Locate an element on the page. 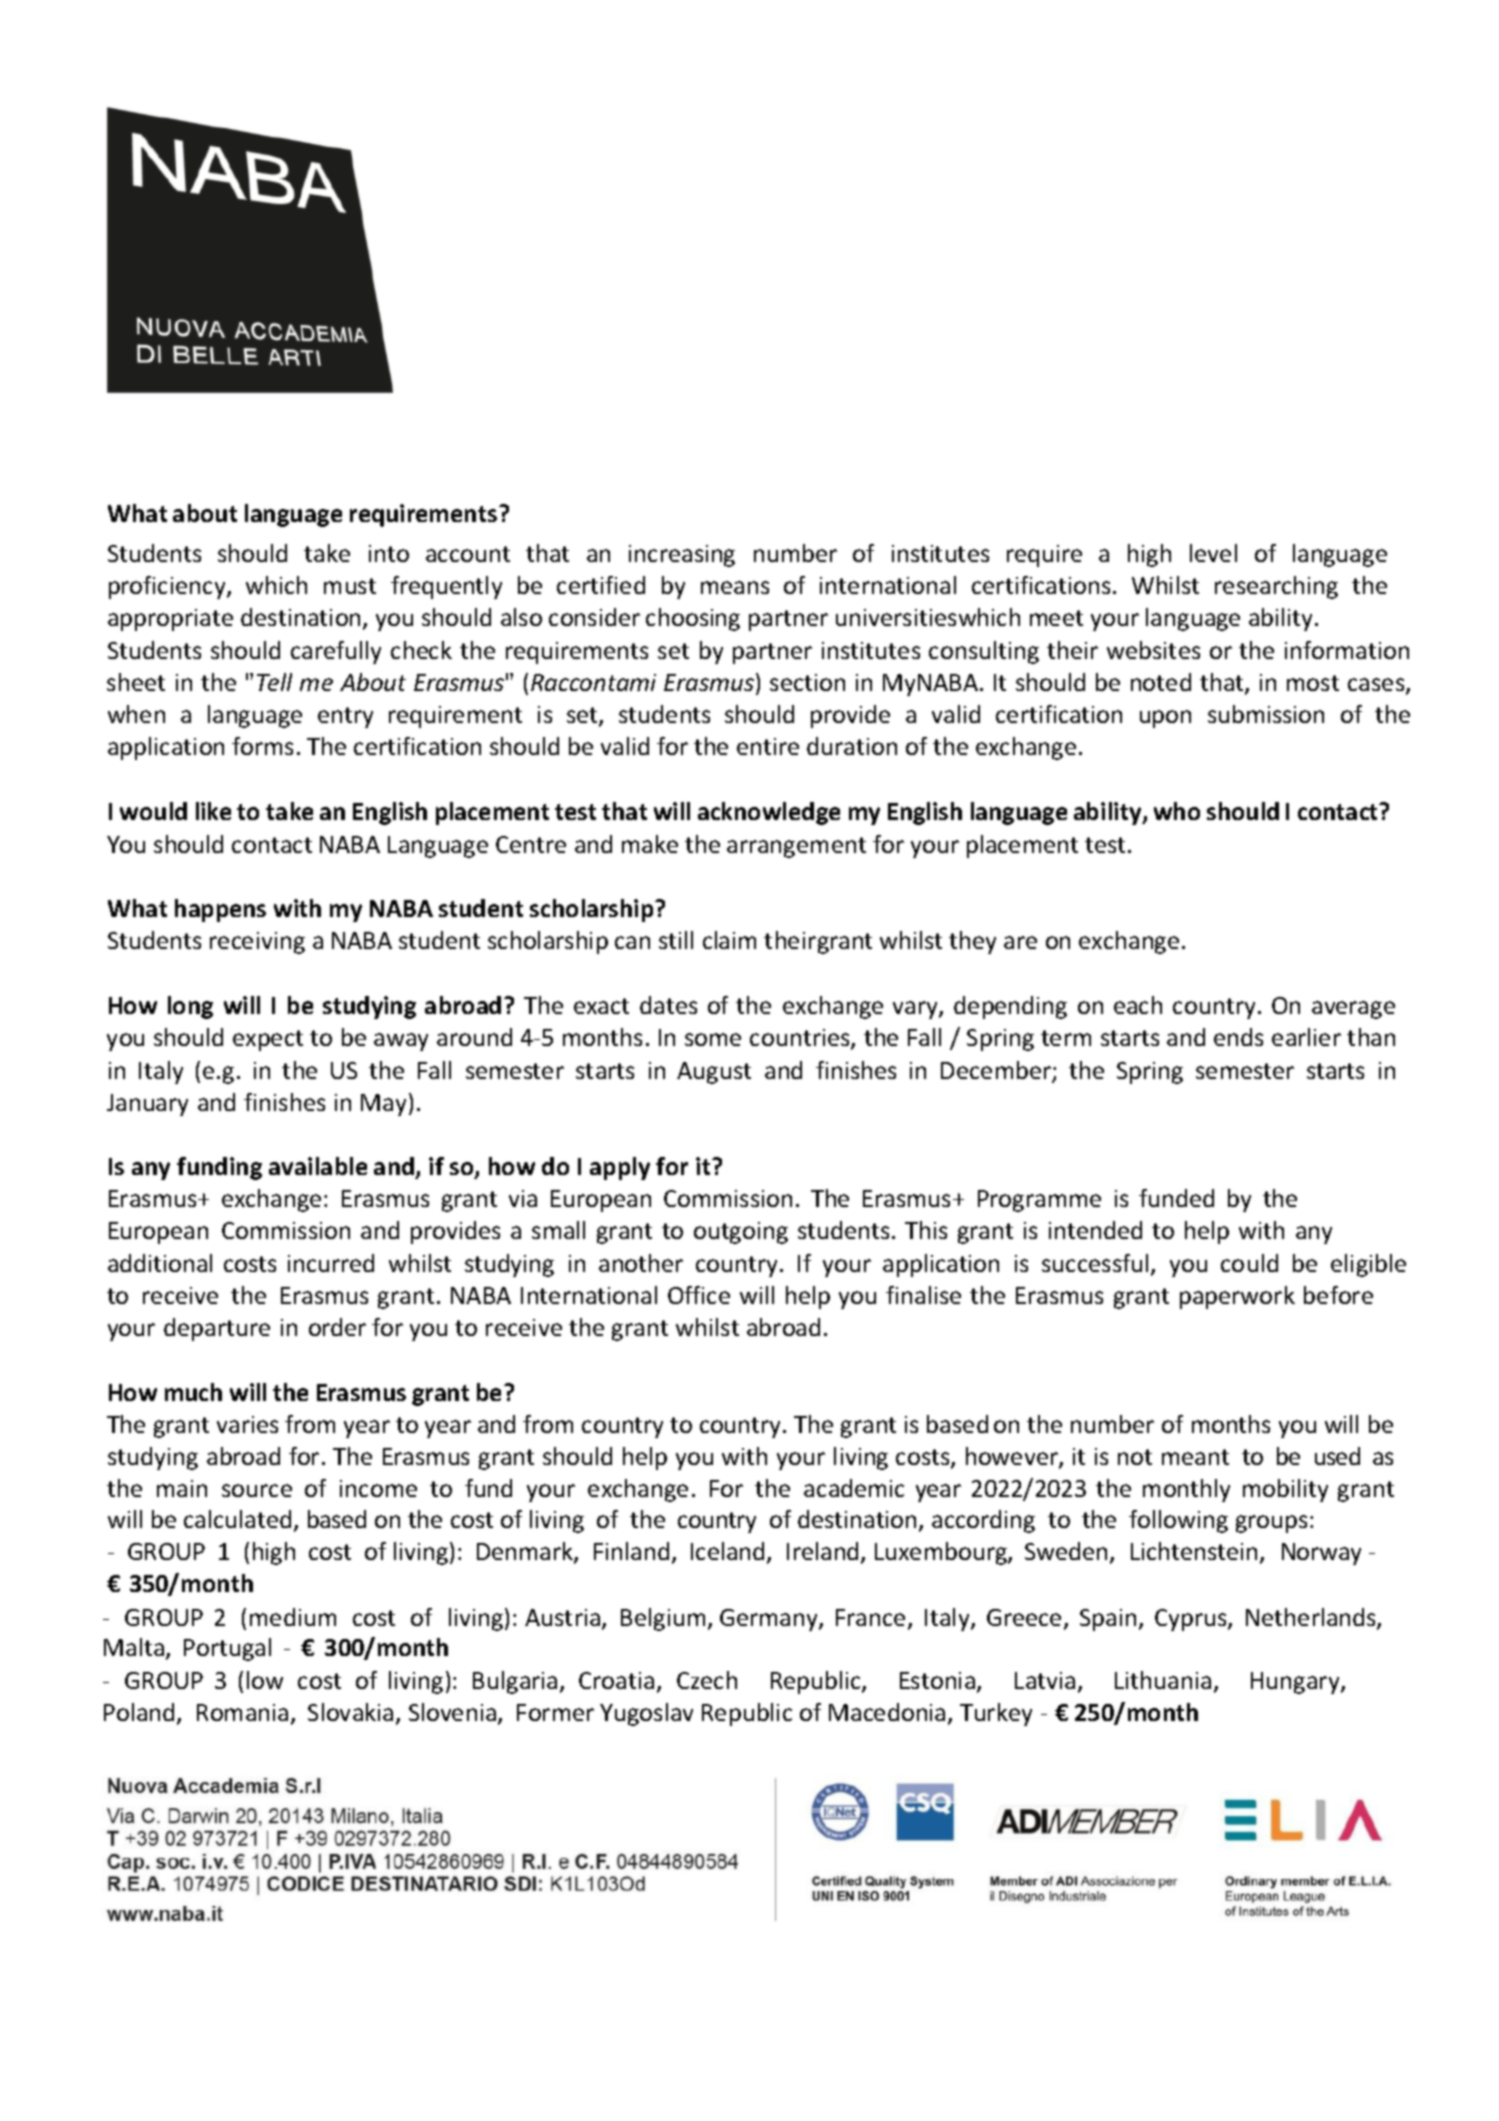  Lithuania is located at coordinates (1163, 1680).
